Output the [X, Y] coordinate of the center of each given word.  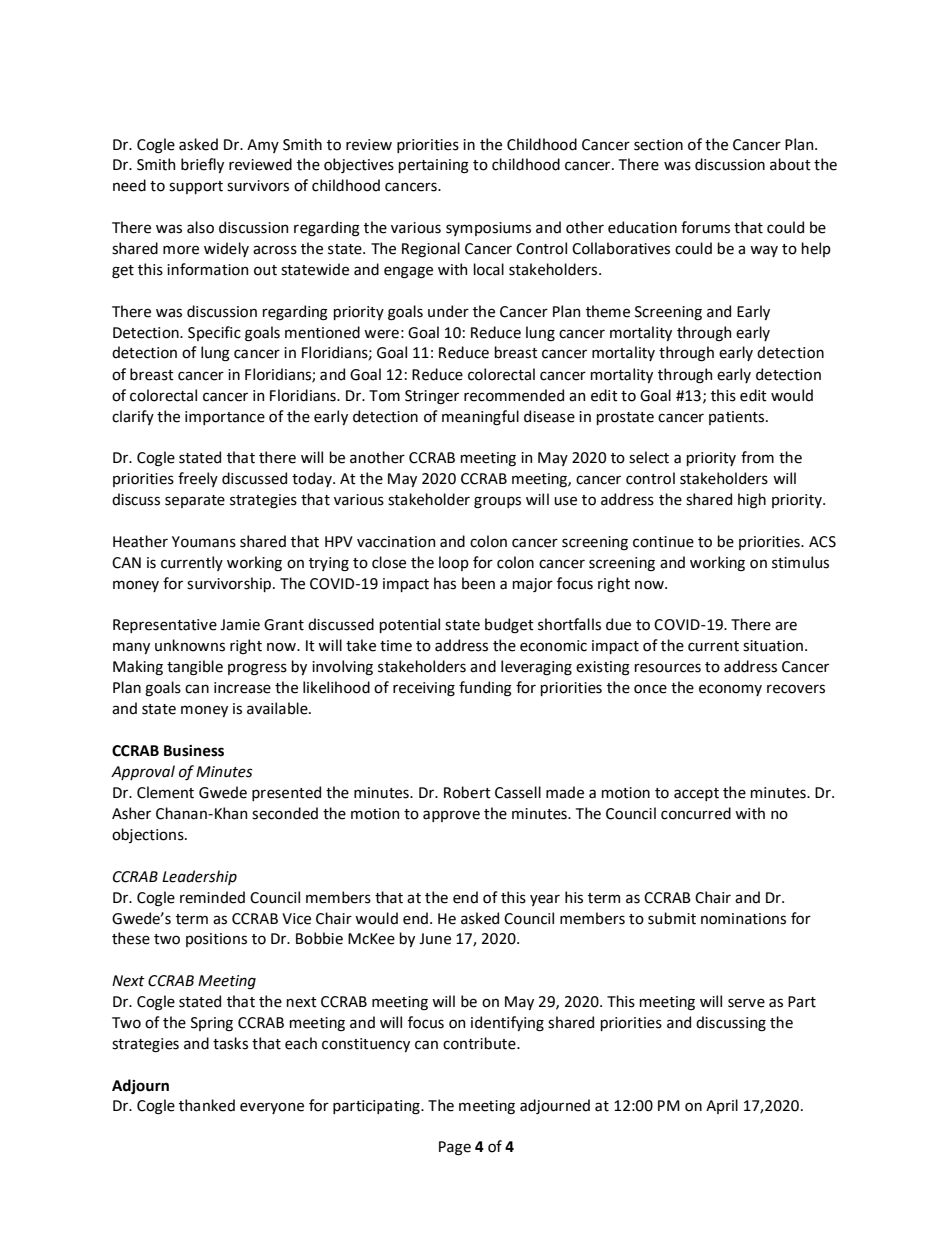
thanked [207, 1105]
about [790, 164]
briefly [202, 165]
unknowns [190, 645]
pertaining [433, 166]
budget [509, 625]
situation [773, 646]
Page [455, 1148]
